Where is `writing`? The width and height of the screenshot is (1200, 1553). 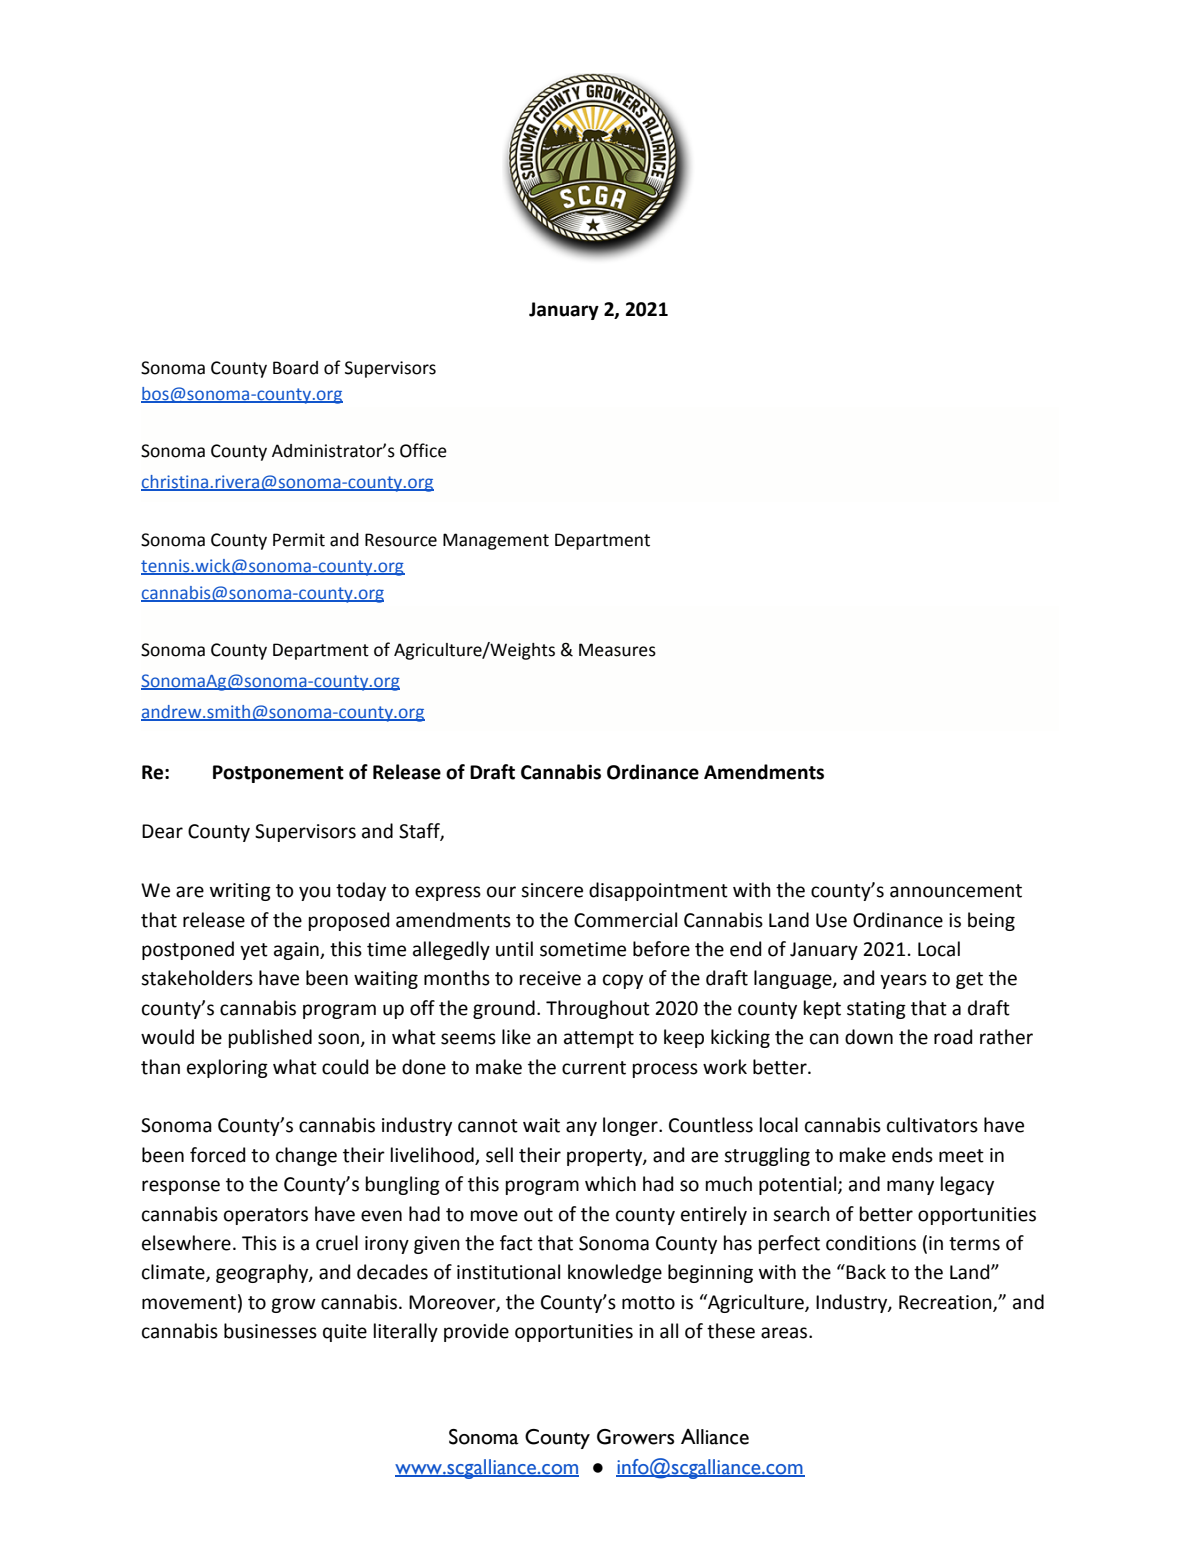
writing is located at coordinates (240, 892).
